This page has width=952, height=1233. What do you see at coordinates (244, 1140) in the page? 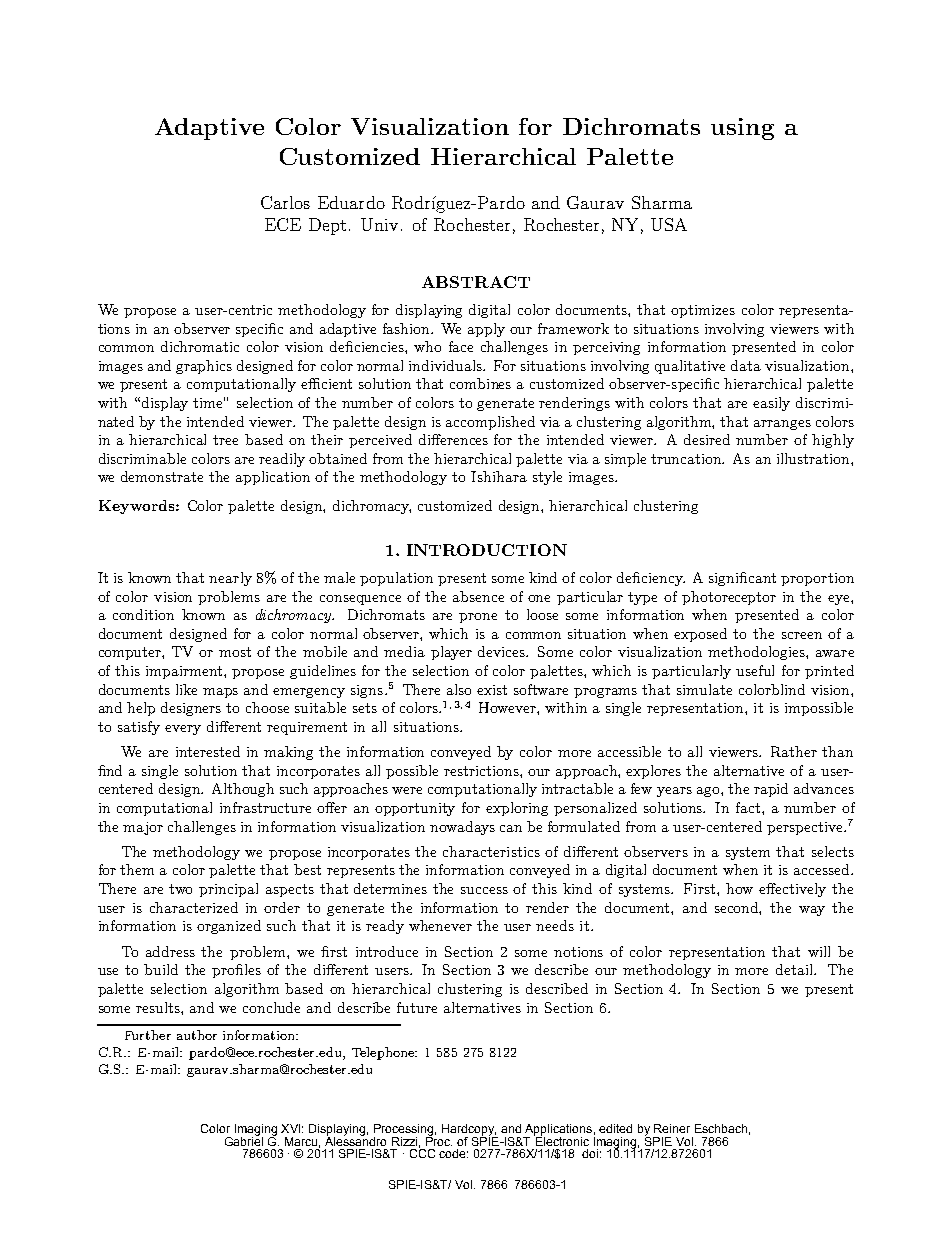
I see `Gabriel` at bounding box center [244, 1140].
